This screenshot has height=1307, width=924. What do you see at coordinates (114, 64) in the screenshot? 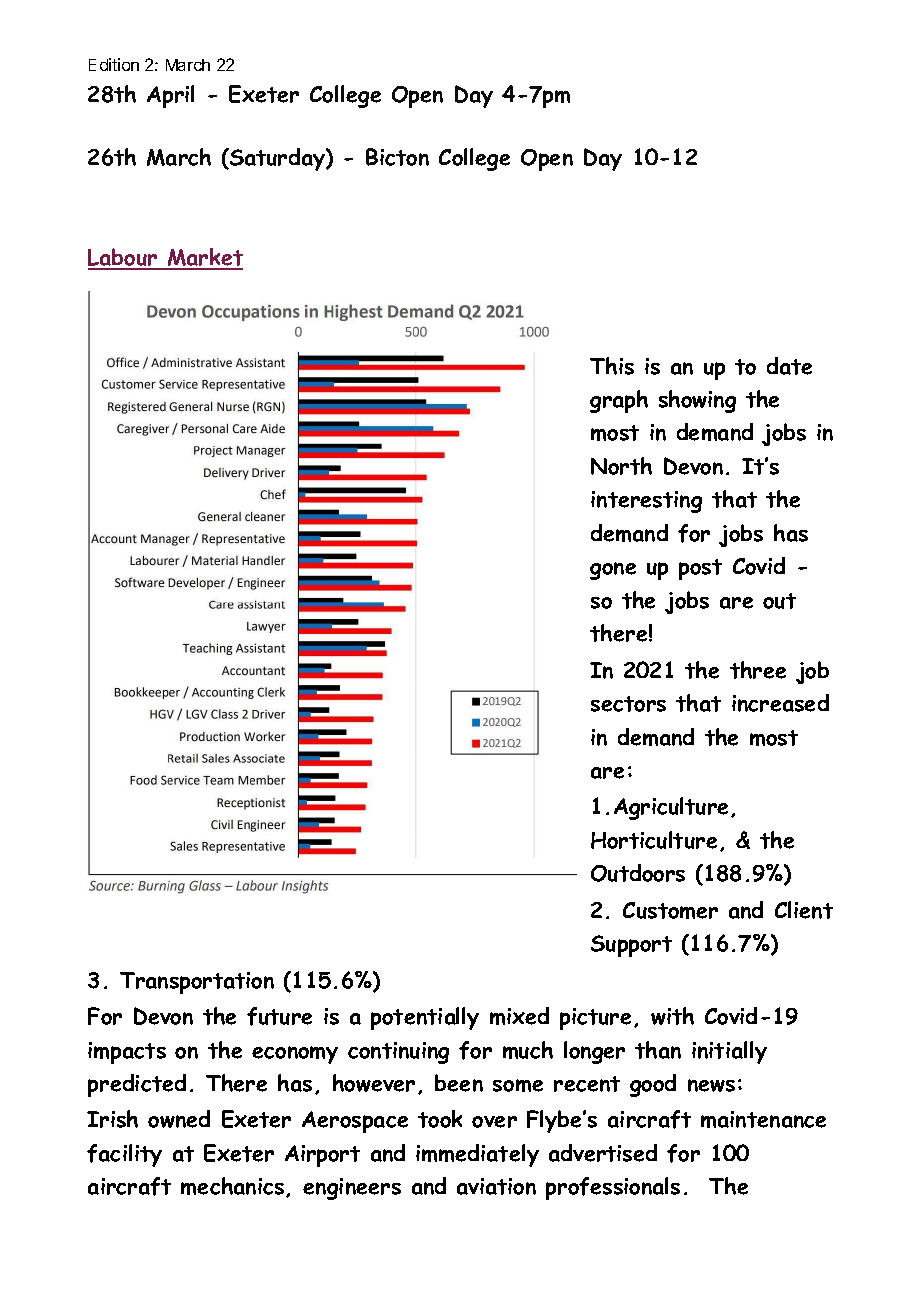
I see `Edition` at bounding box center [114, 64].
